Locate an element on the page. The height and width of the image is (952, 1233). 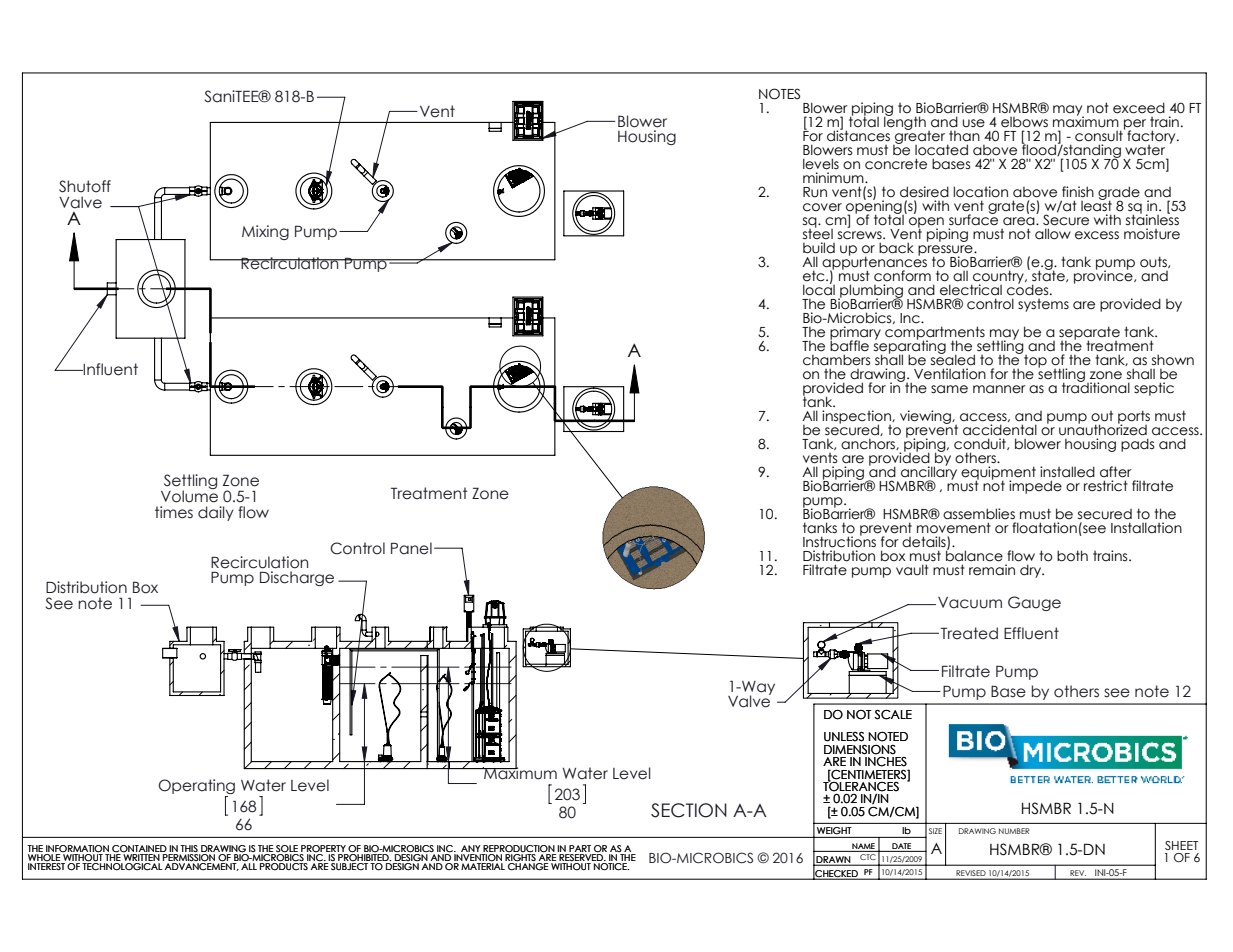
distances is located at coordinates (858, 135).
